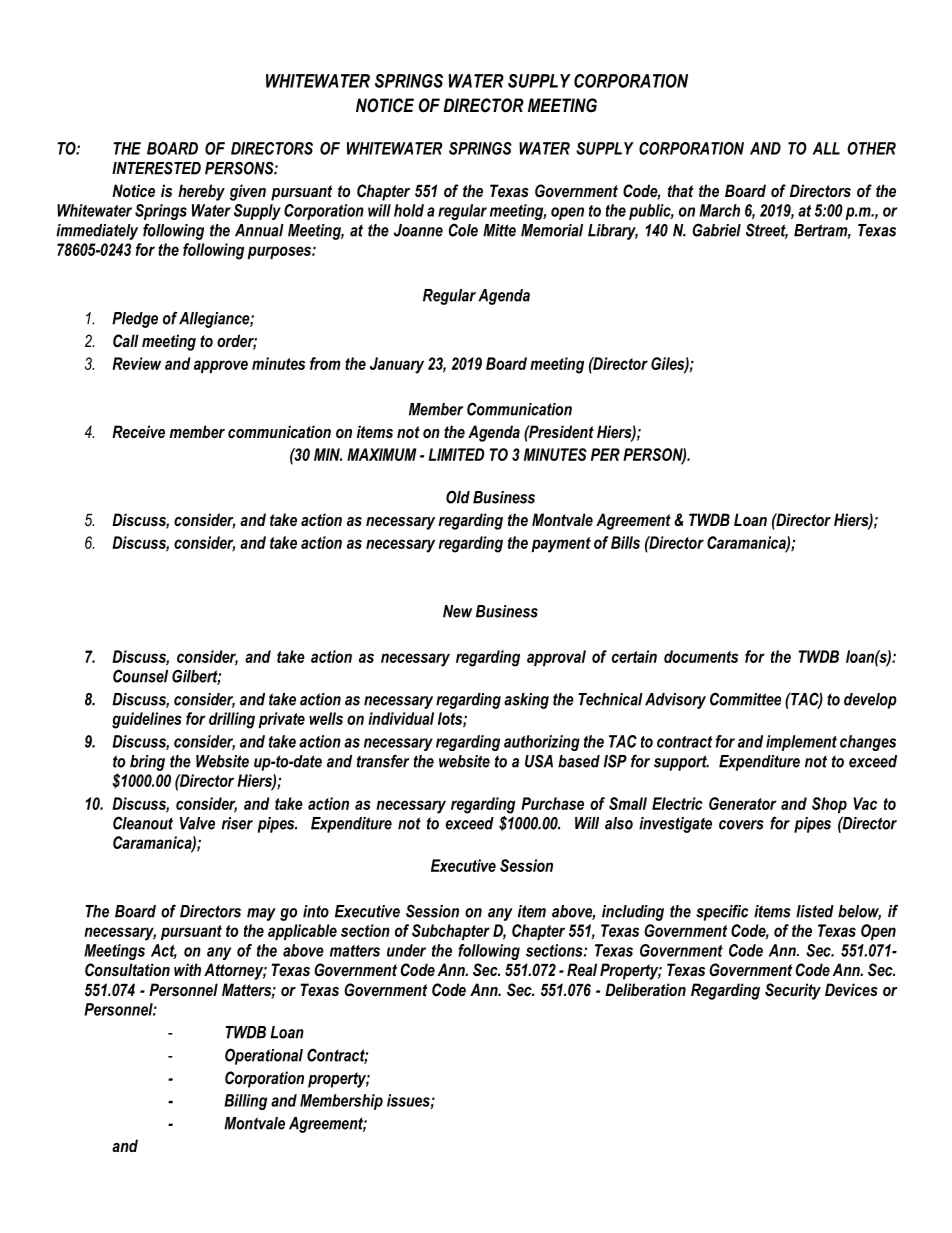 The height and width of the screenshot is (1233, 952). I want to click on LIMITED, so click(456, 454).
